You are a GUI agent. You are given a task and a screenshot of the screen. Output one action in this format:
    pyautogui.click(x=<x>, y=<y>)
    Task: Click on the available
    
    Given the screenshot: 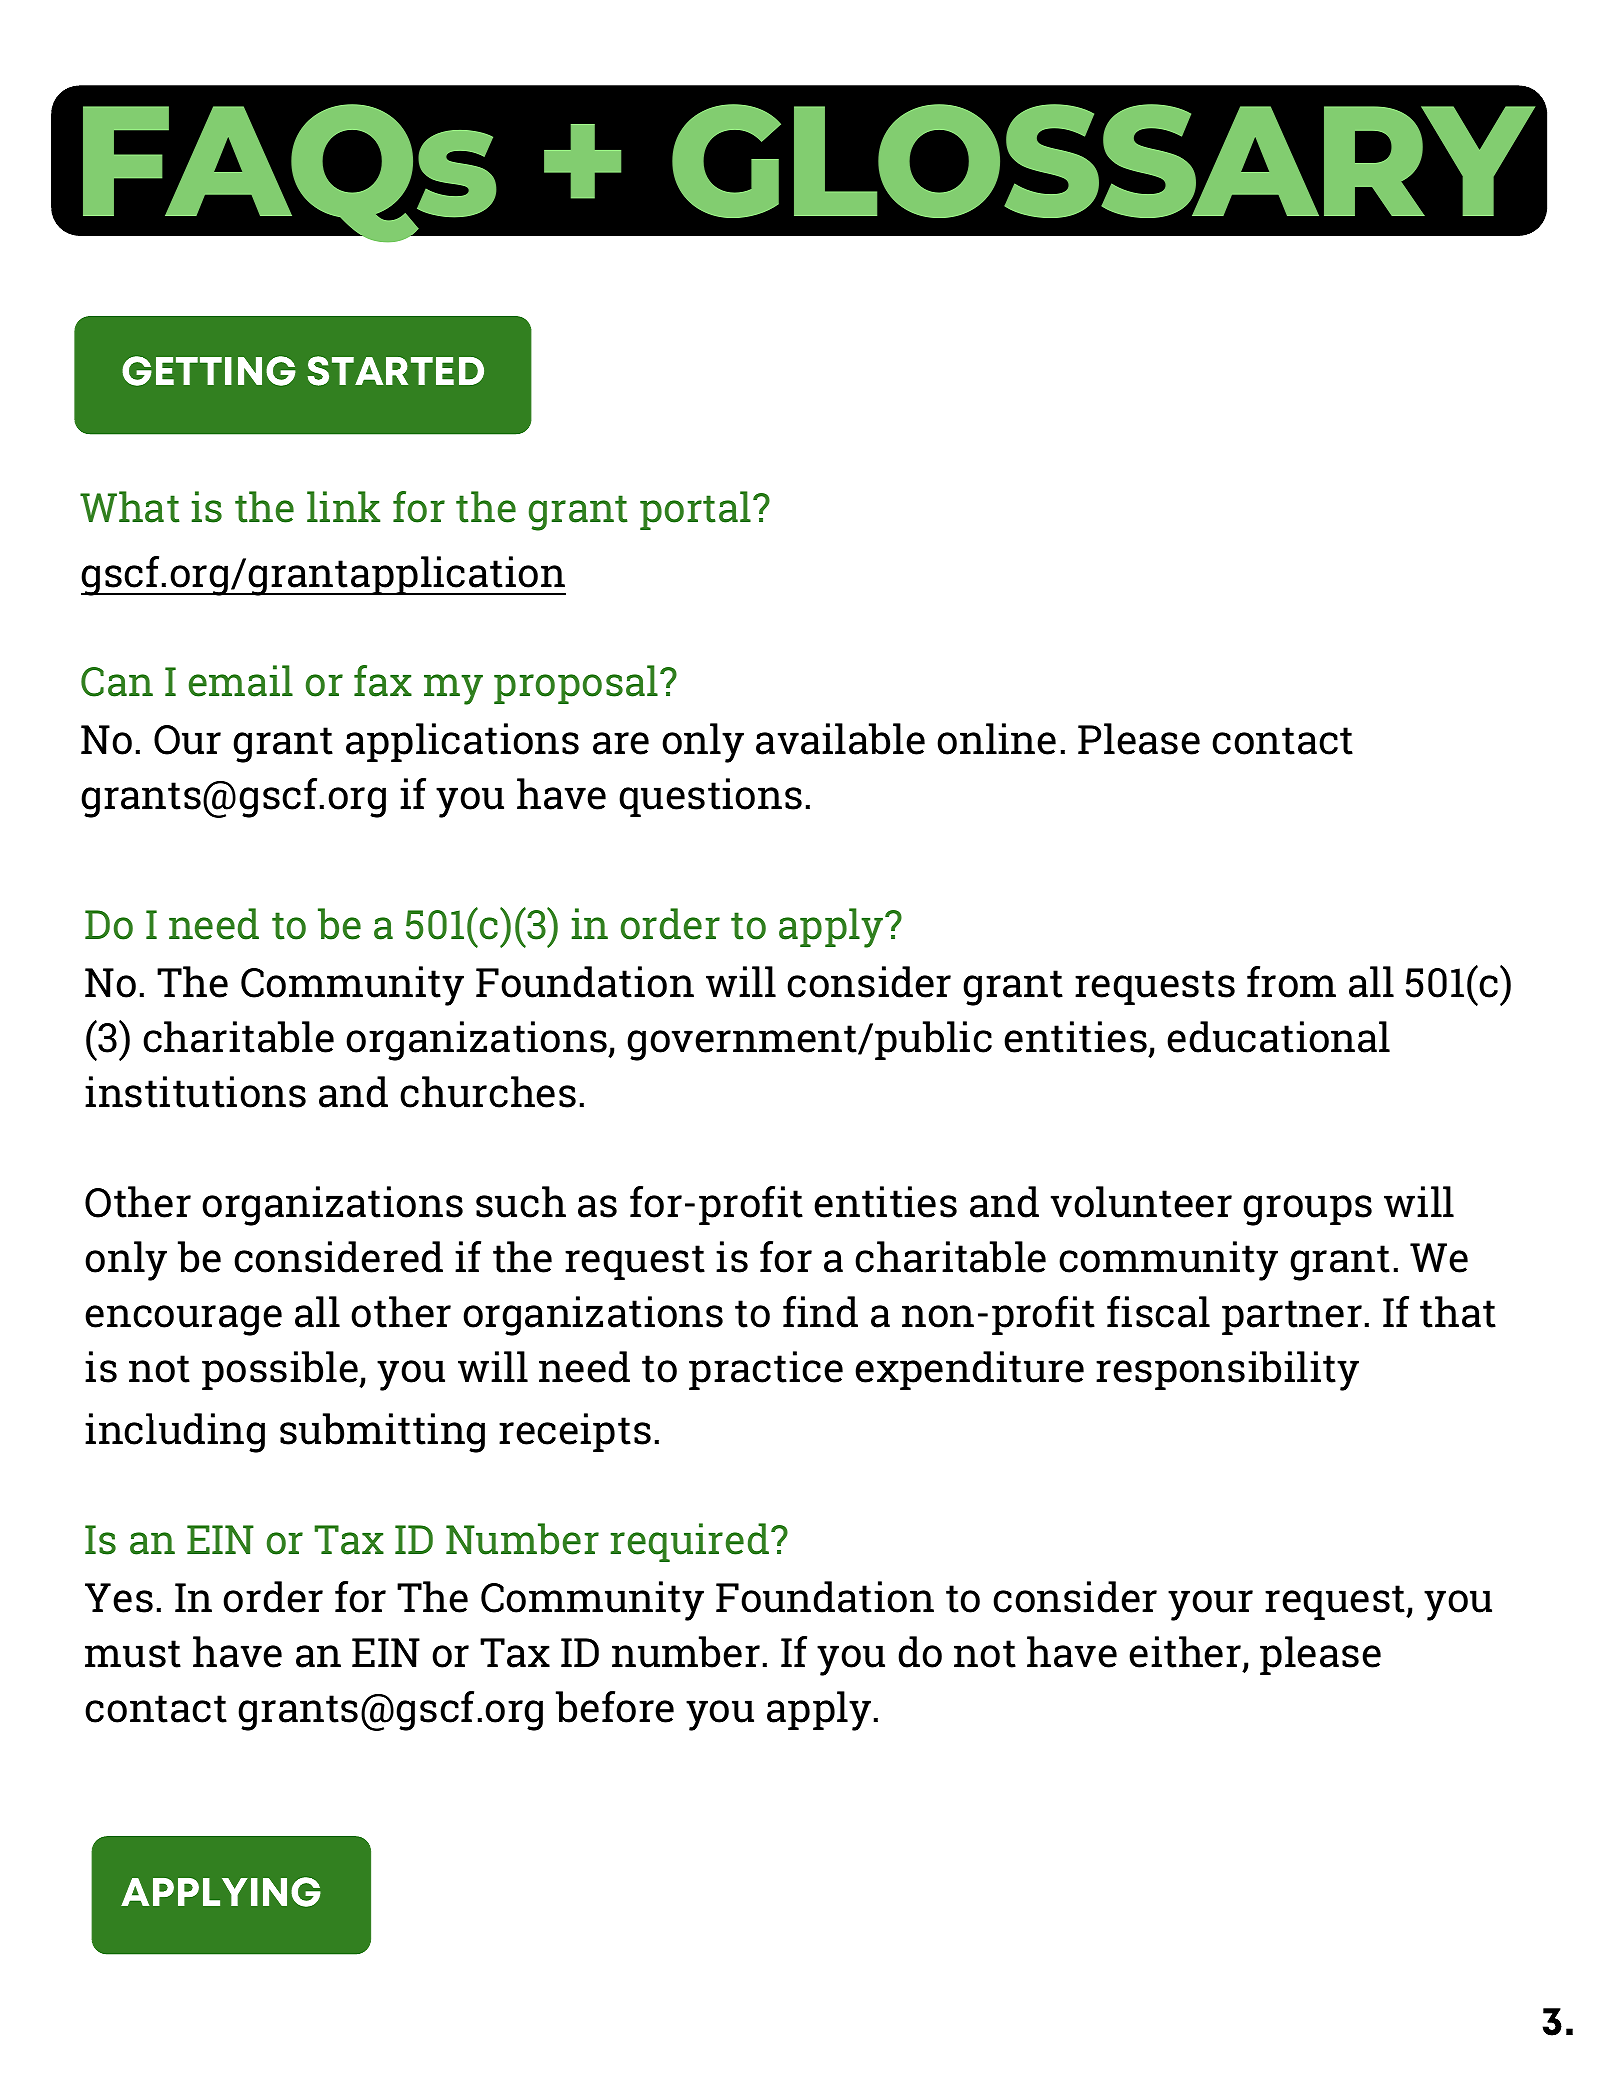 What is the action you would take?
    pyautogui.click(x=840, y=739)
